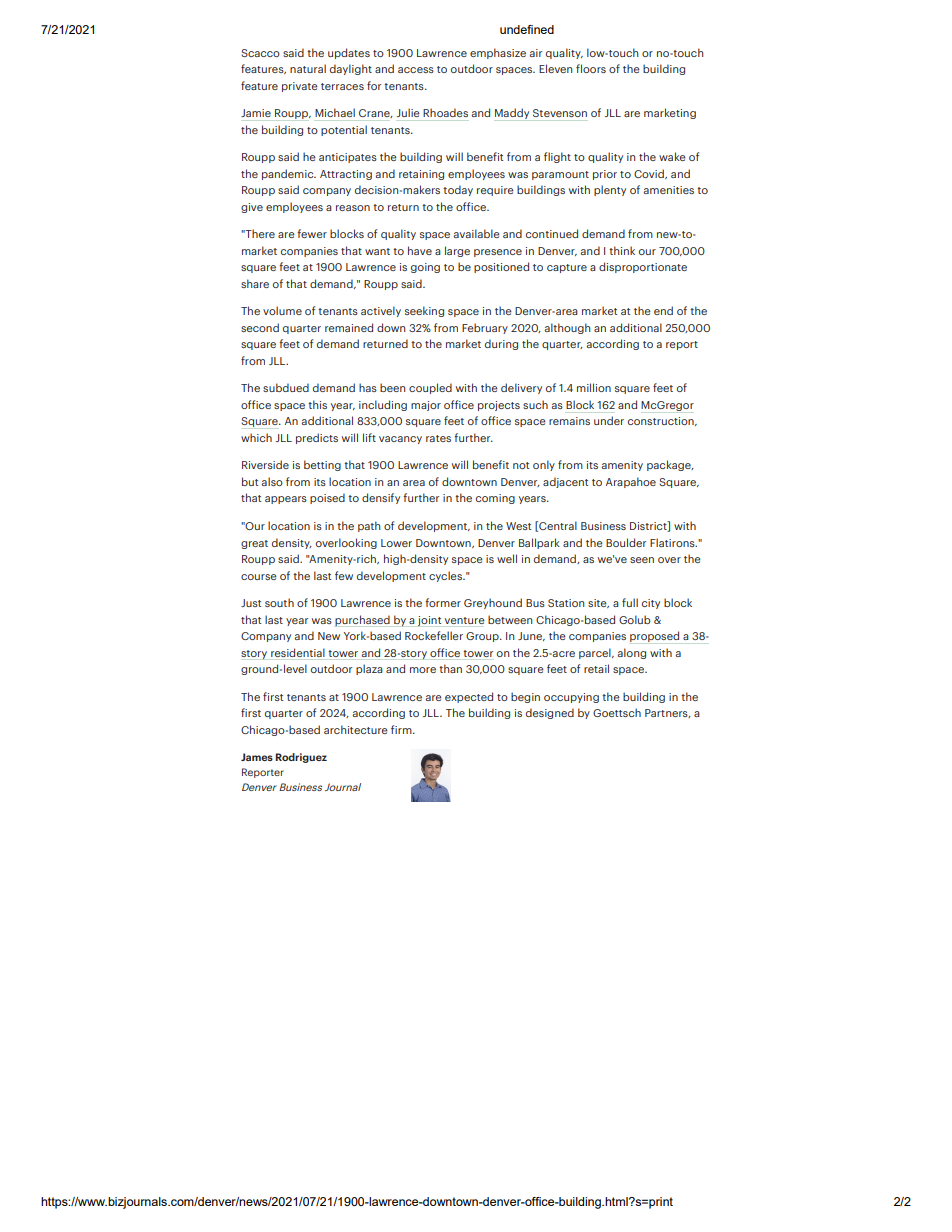  What do you see at coordinates (289, 174) in the screenshot?
I see `pandemic` at bounding box center [289, 174].
